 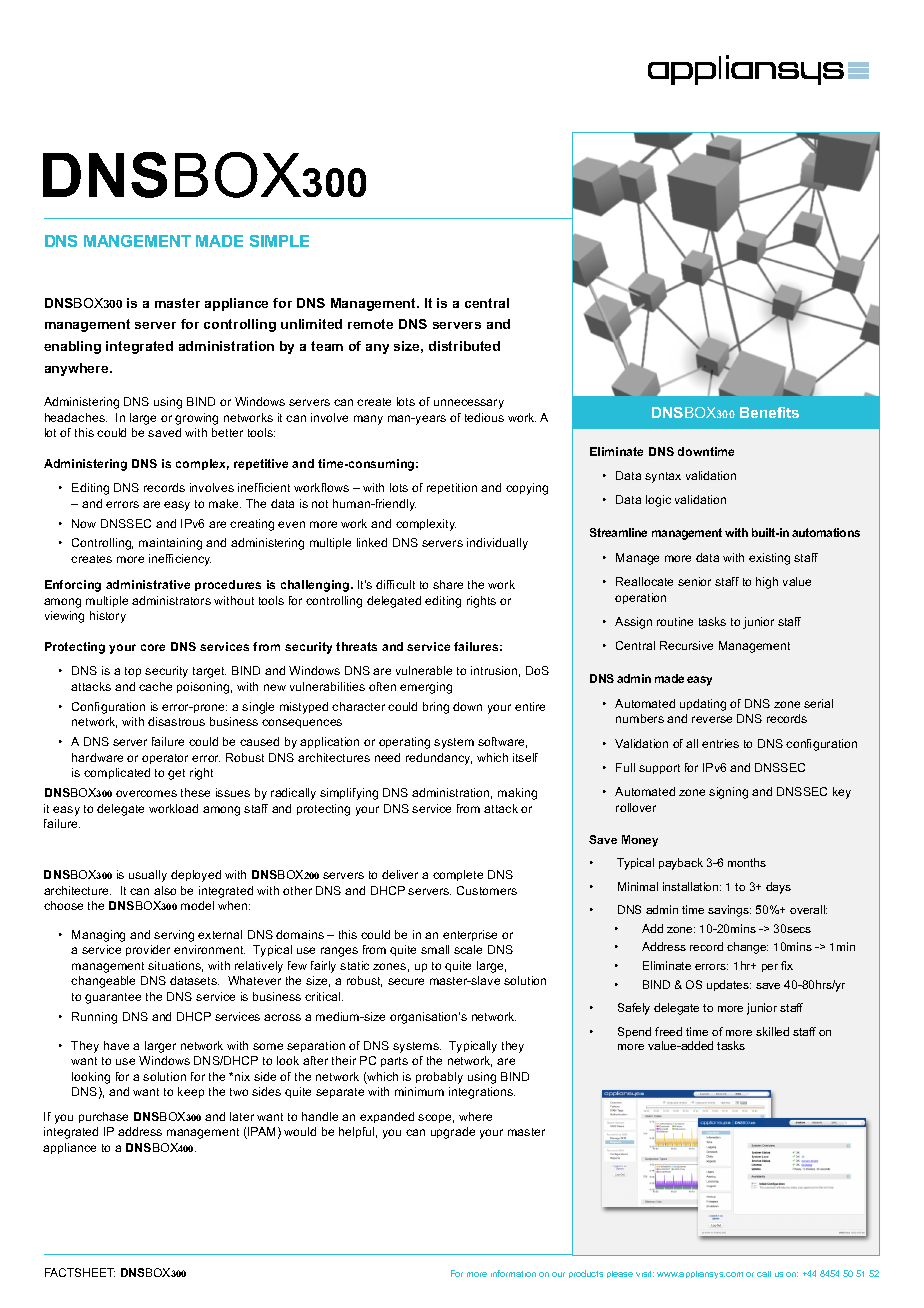 I want to click on MANGEMENT, so click(x=137, y=241).
